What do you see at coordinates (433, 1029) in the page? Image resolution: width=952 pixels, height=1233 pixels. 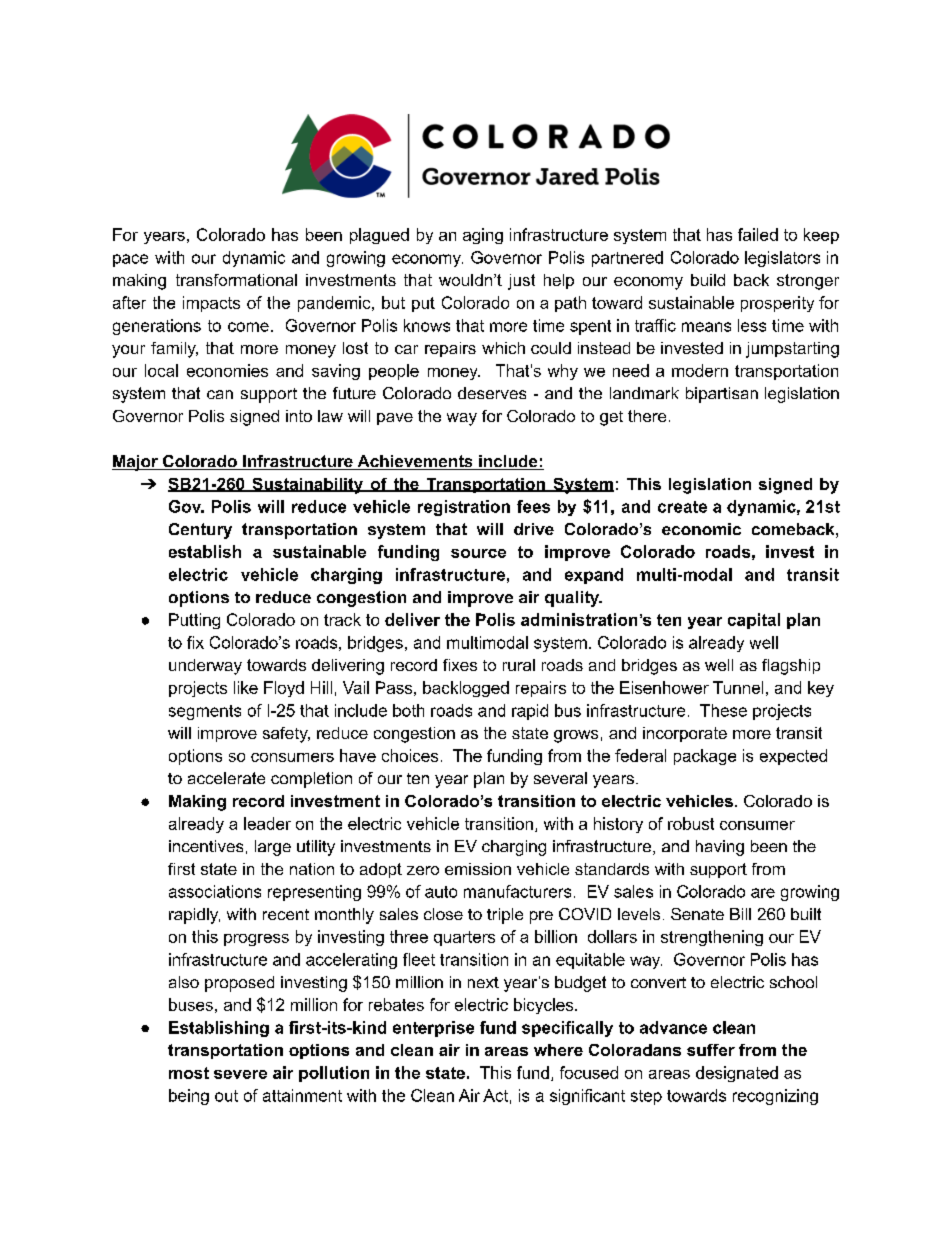 I see `enterprise` at bounding box center [433, 1029].
